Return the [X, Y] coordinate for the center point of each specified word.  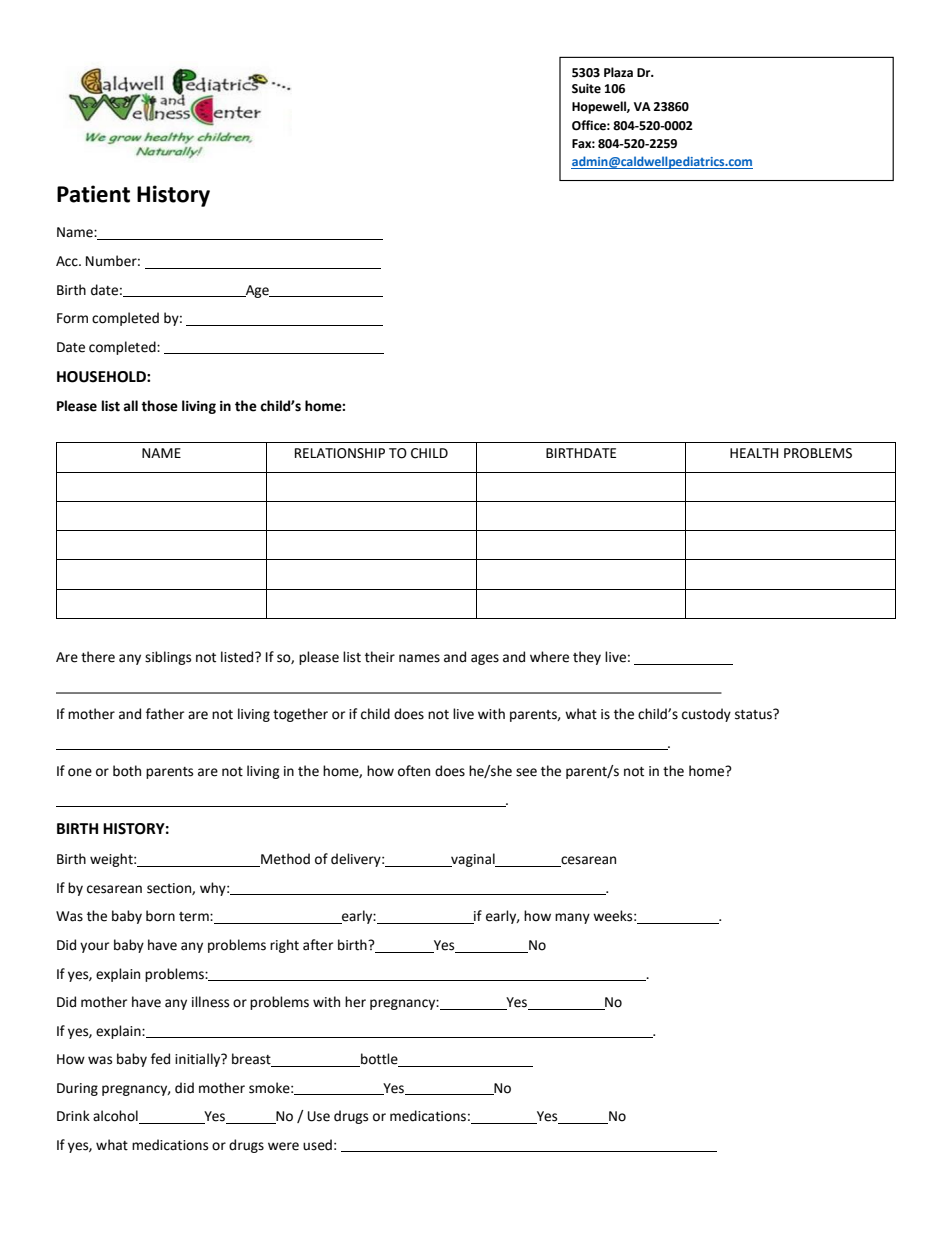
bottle [379, 1059]
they [587, 658]
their [380, 657]
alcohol [116, 1117]
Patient [93, 194]
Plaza [618, 72]
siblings [168, 658]
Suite [586, 89]
